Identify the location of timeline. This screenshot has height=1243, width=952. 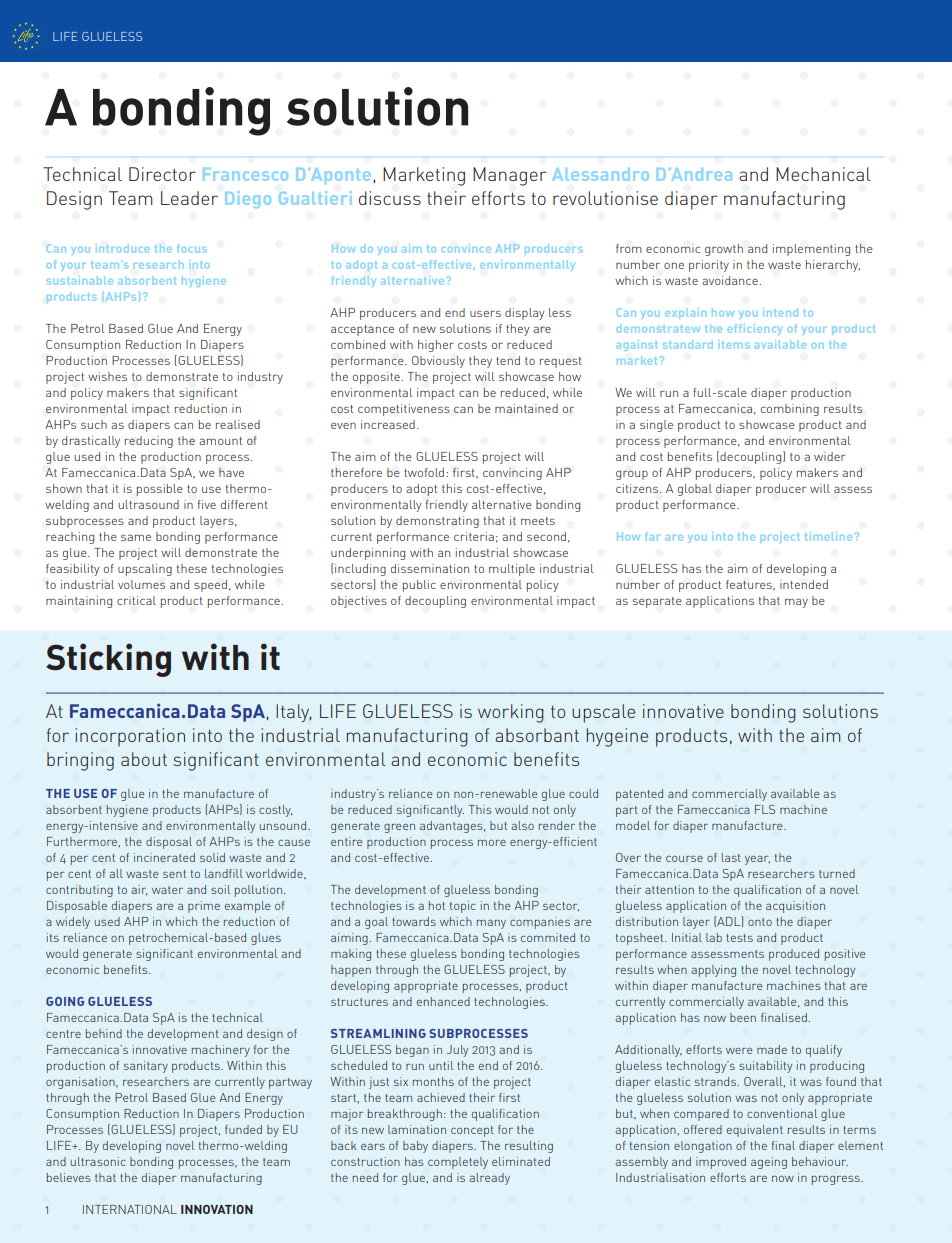
(828, 536).
